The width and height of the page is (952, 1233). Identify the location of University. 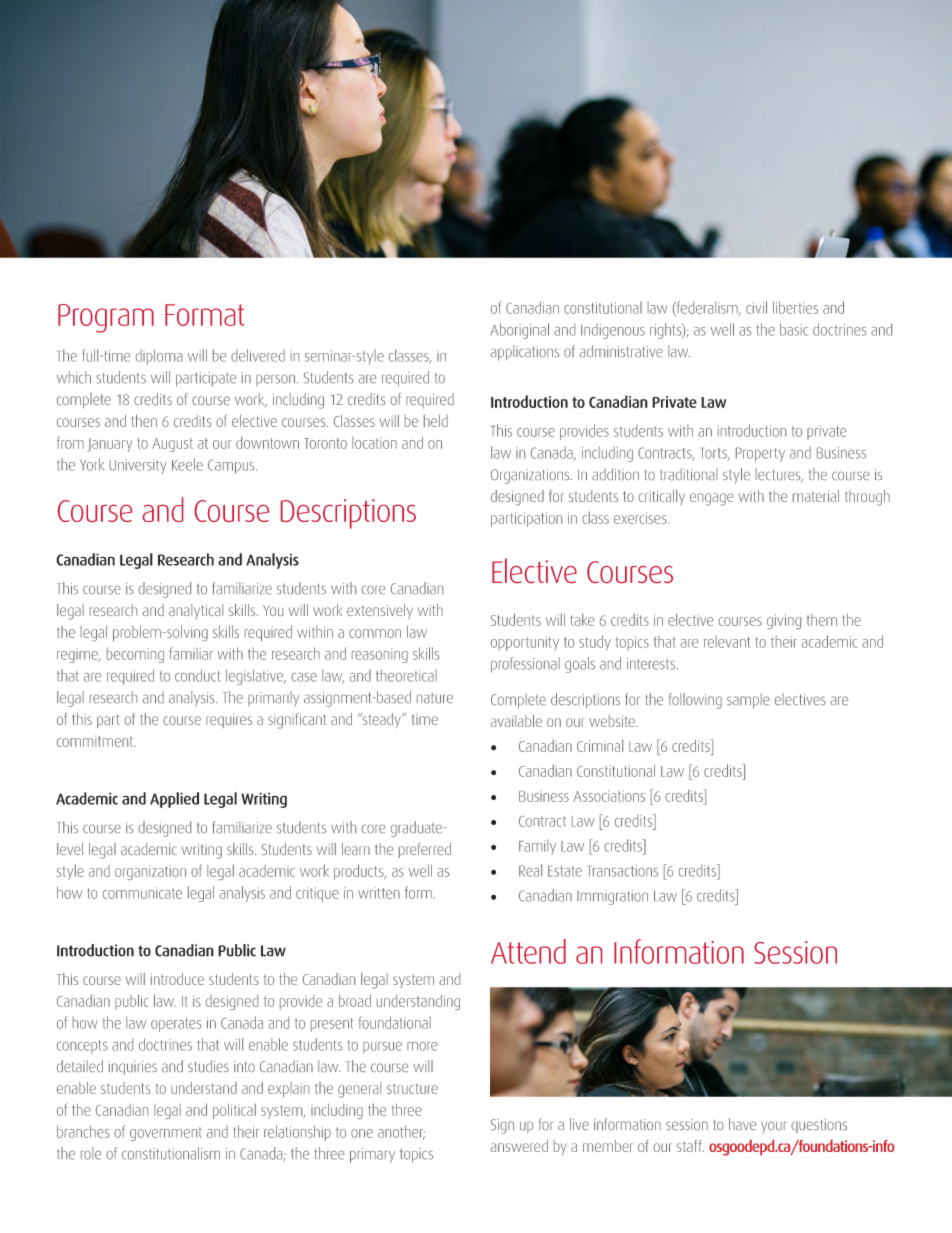
(138, 466).
